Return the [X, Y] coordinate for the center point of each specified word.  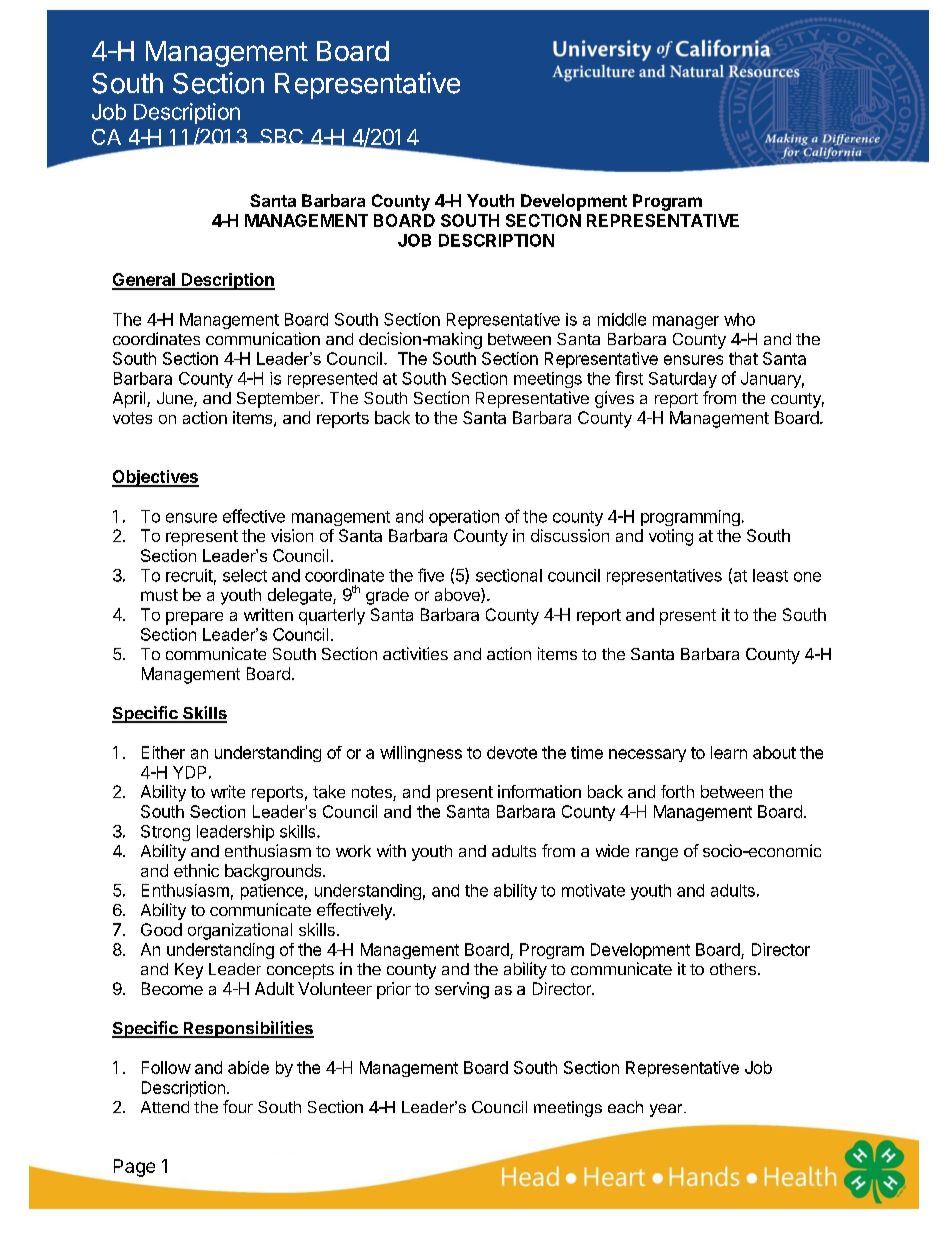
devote [512, 752]
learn [729, 752]
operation [464, 518]
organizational [240, 931]
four [238, 1106]
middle [622, 319]
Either [163, 752]
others [733, 969]
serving [462, 990]
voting [671, 537]
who [739, 319]
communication [263, 338]
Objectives [155, 478]
